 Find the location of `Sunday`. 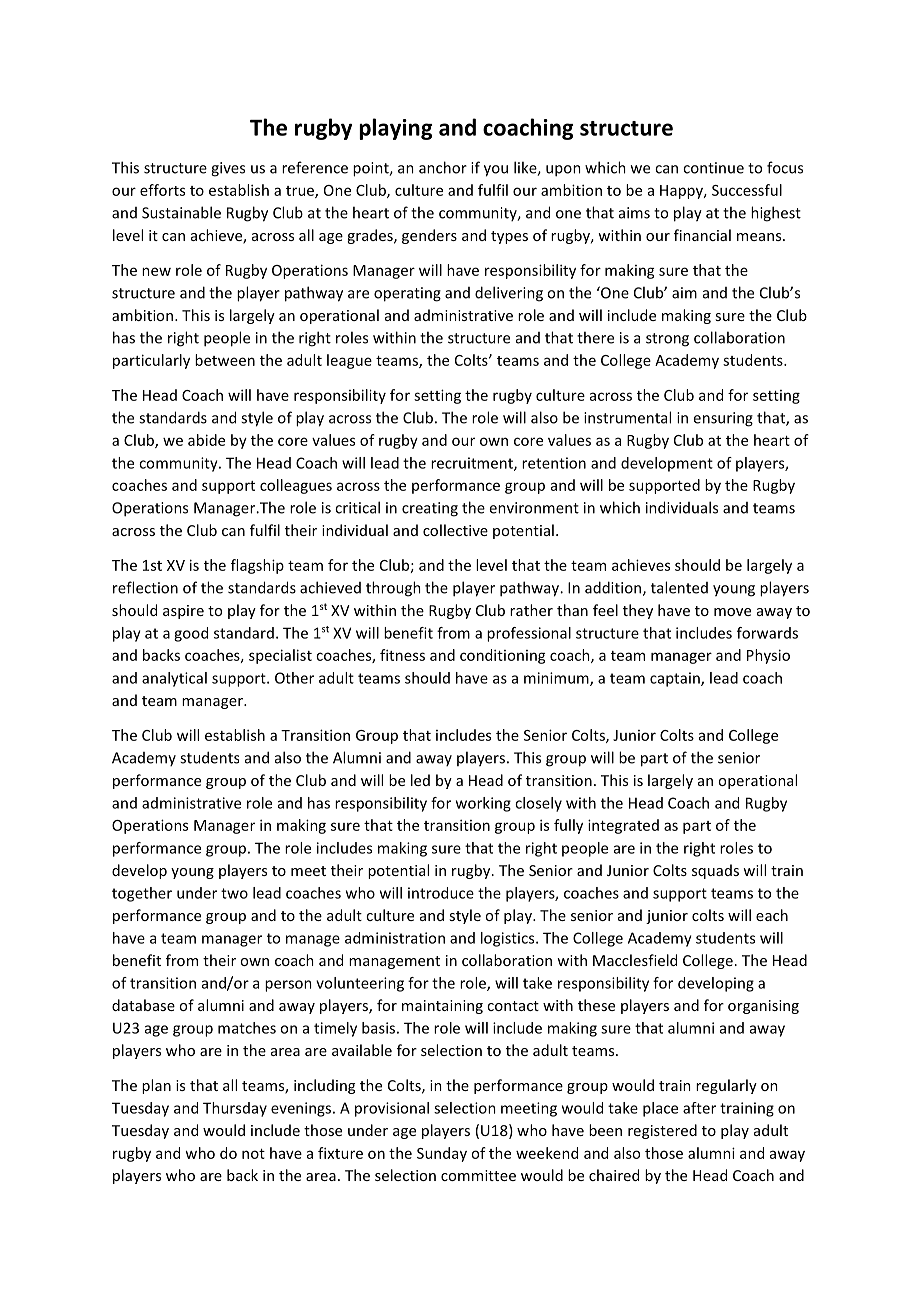

Sunday is located at coordinates (442, 1154).
